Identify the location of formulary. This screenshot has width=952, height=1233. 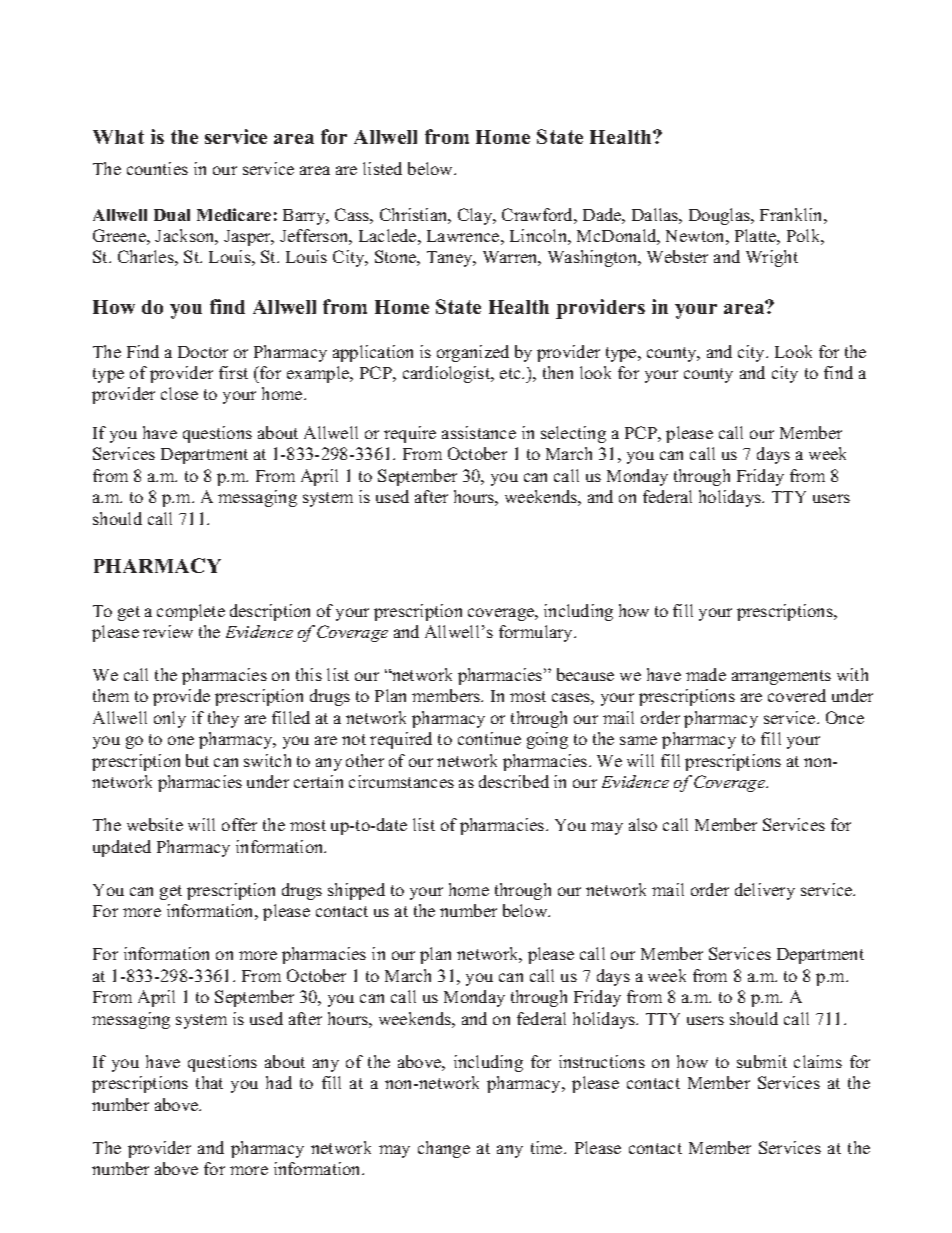
(537, 633).
